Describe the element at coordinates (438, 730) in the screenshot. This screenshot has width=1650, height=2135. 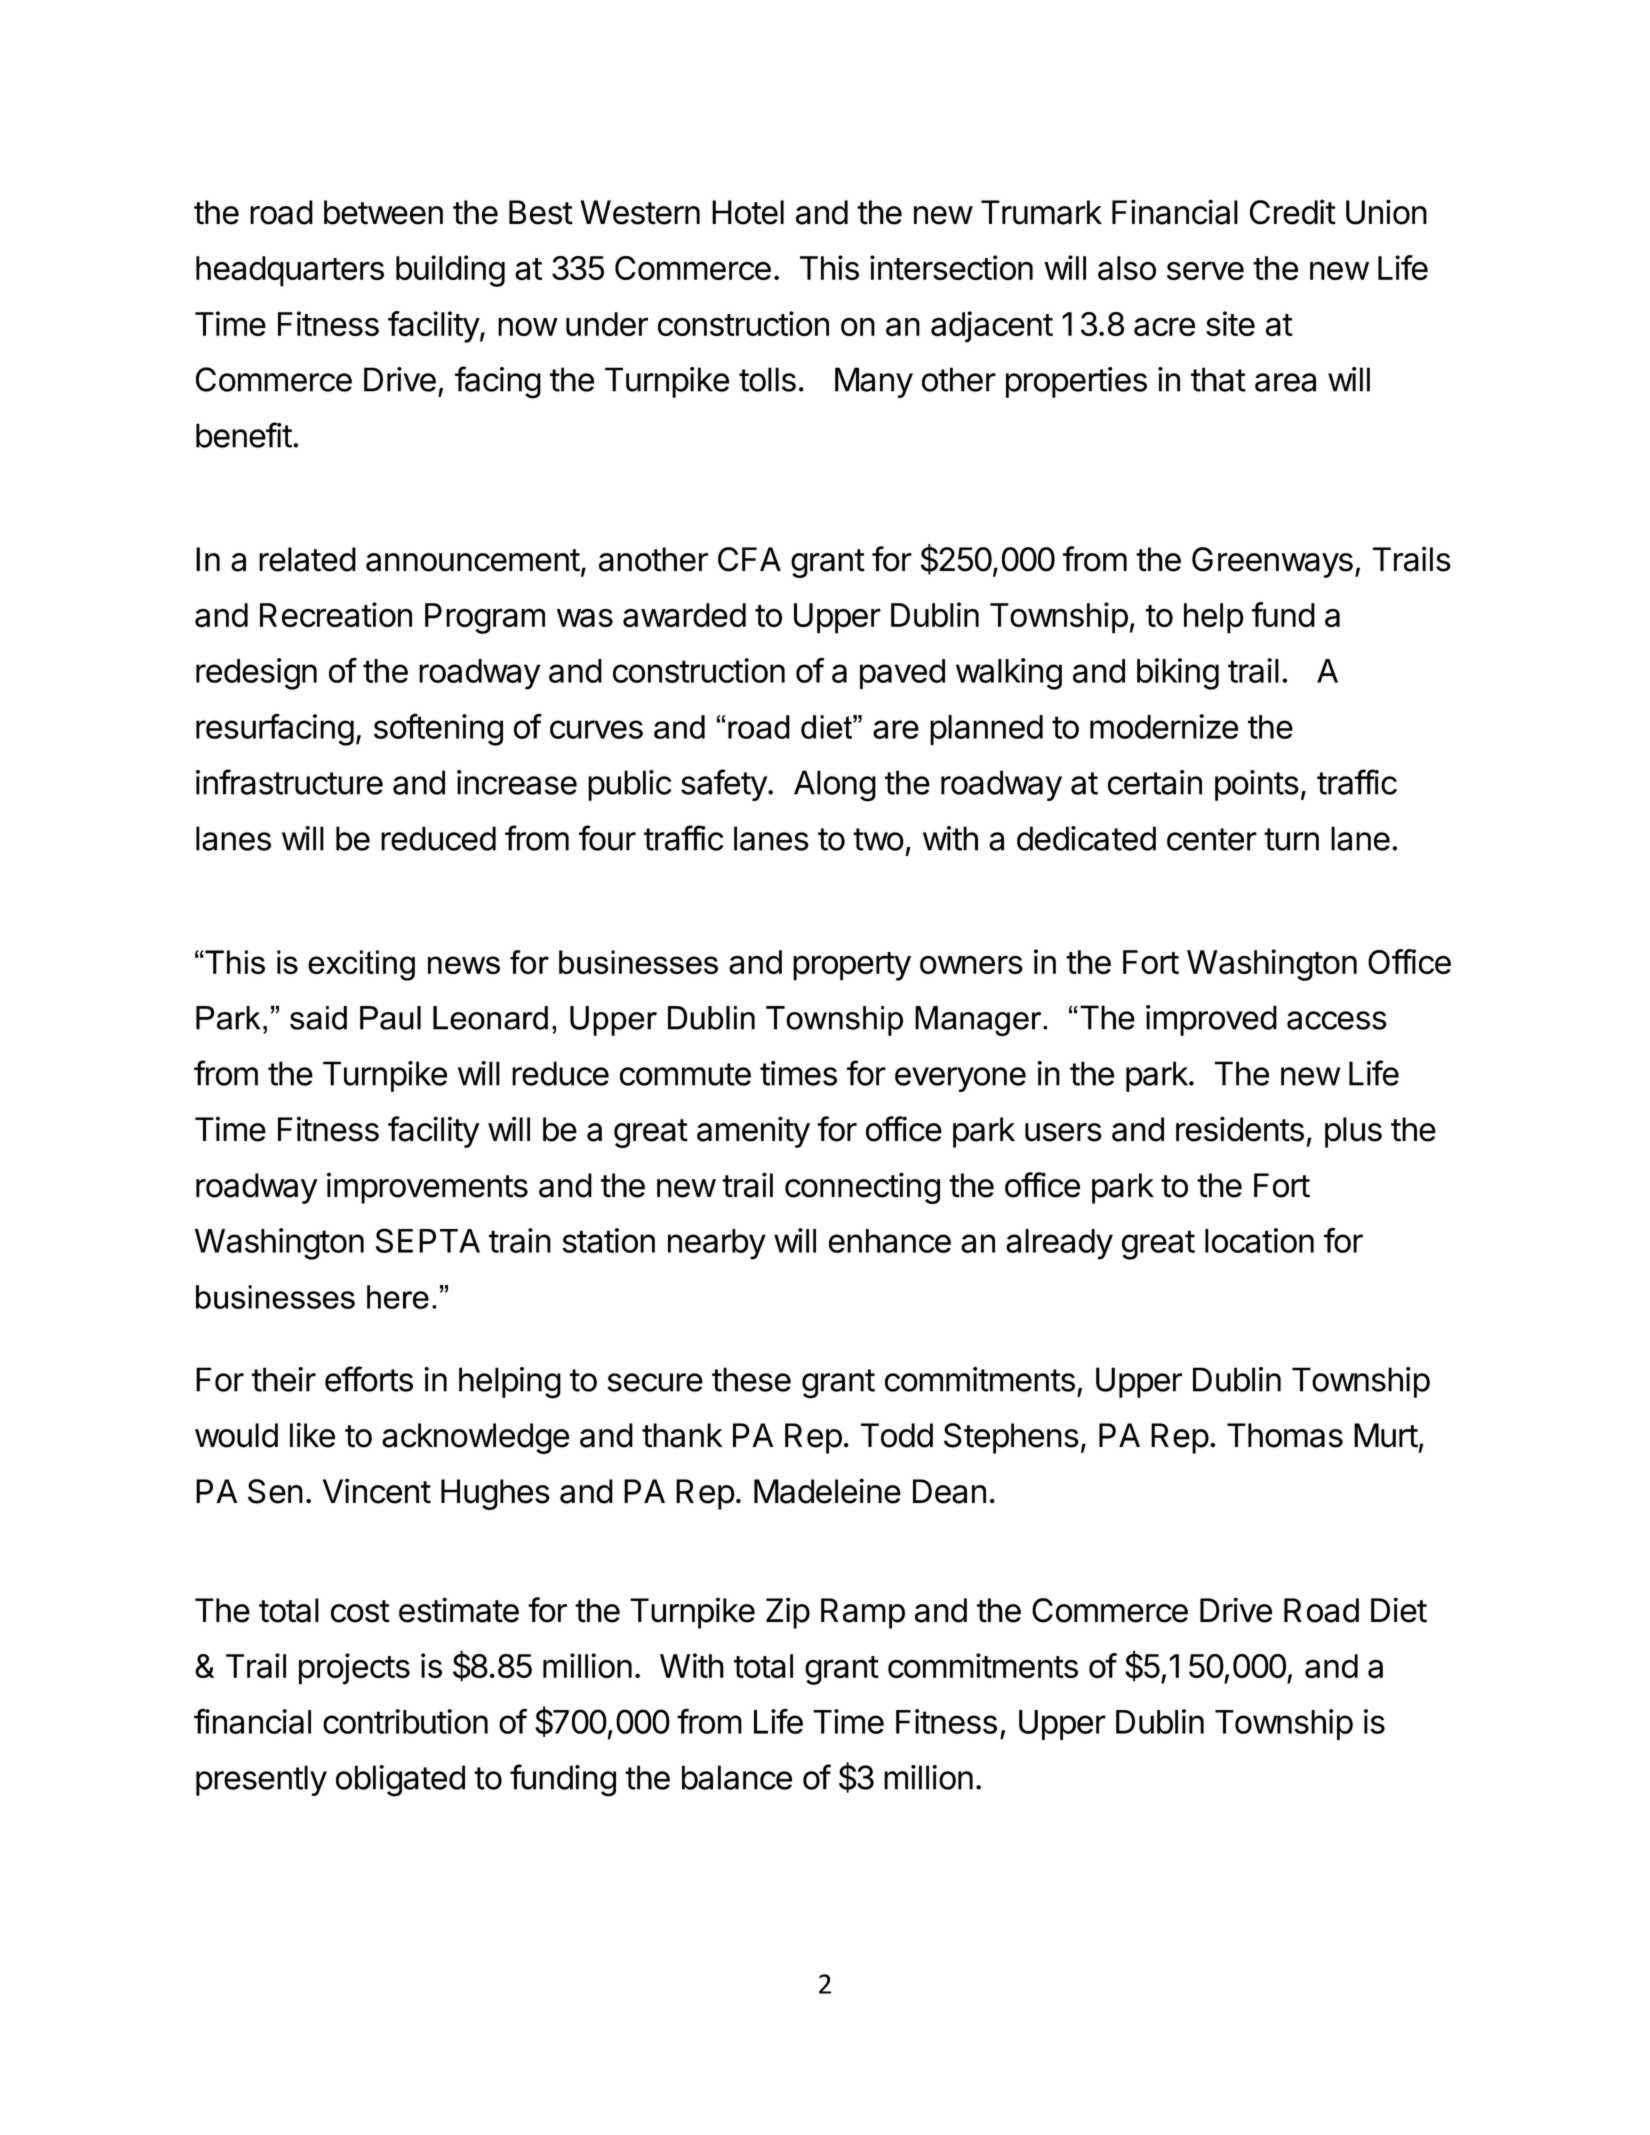
I see `softening` at that location.
